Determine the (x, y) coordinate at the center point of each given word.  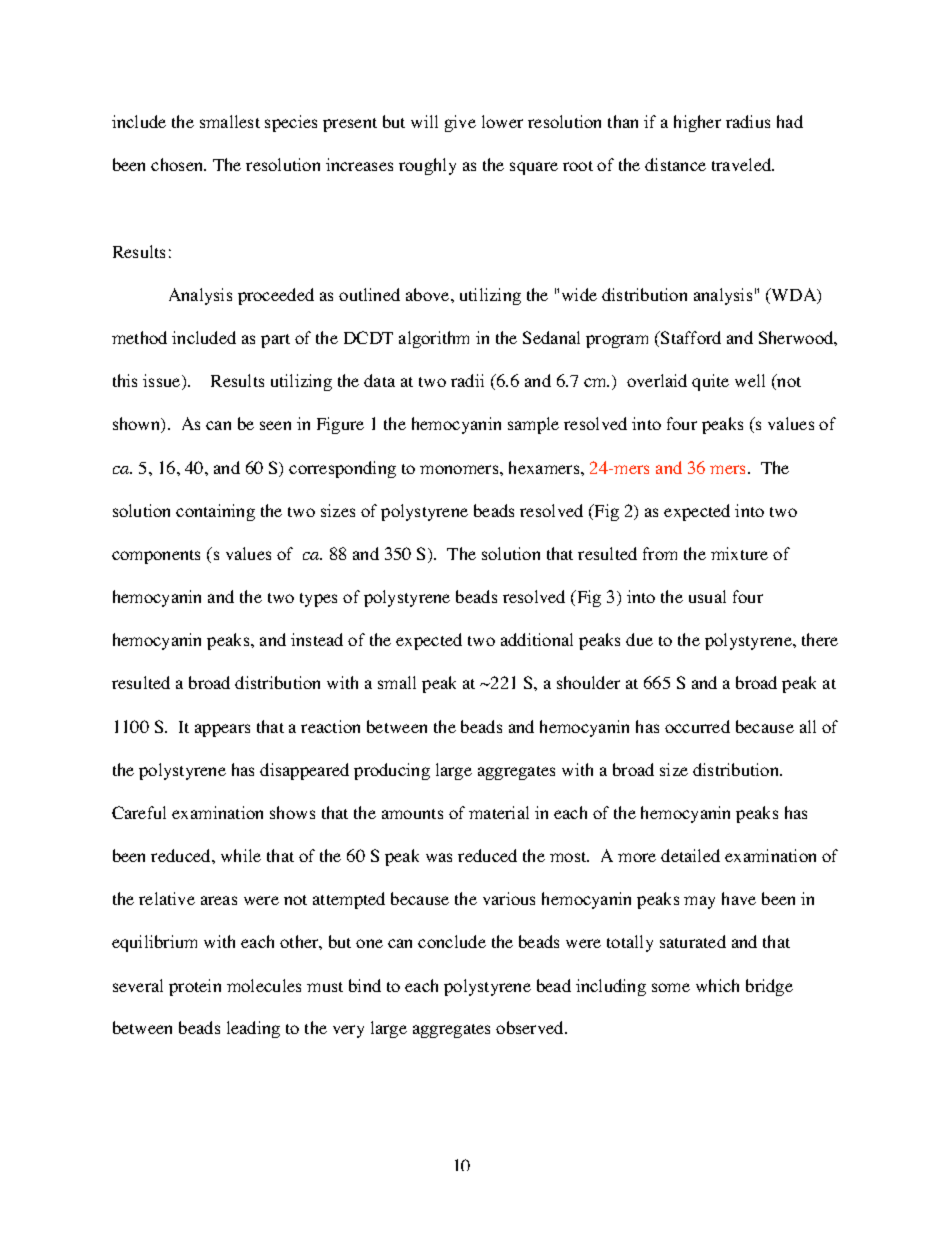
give (460, 123)
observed (531, 1027)
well (750, 380)
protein (195, 987)
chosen (178, 164)
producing (392, 771)
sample (533, 425)
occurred (697, 726)
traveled (743, 164)
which (717, 985)
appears (222, 730)
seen (275, 425)
